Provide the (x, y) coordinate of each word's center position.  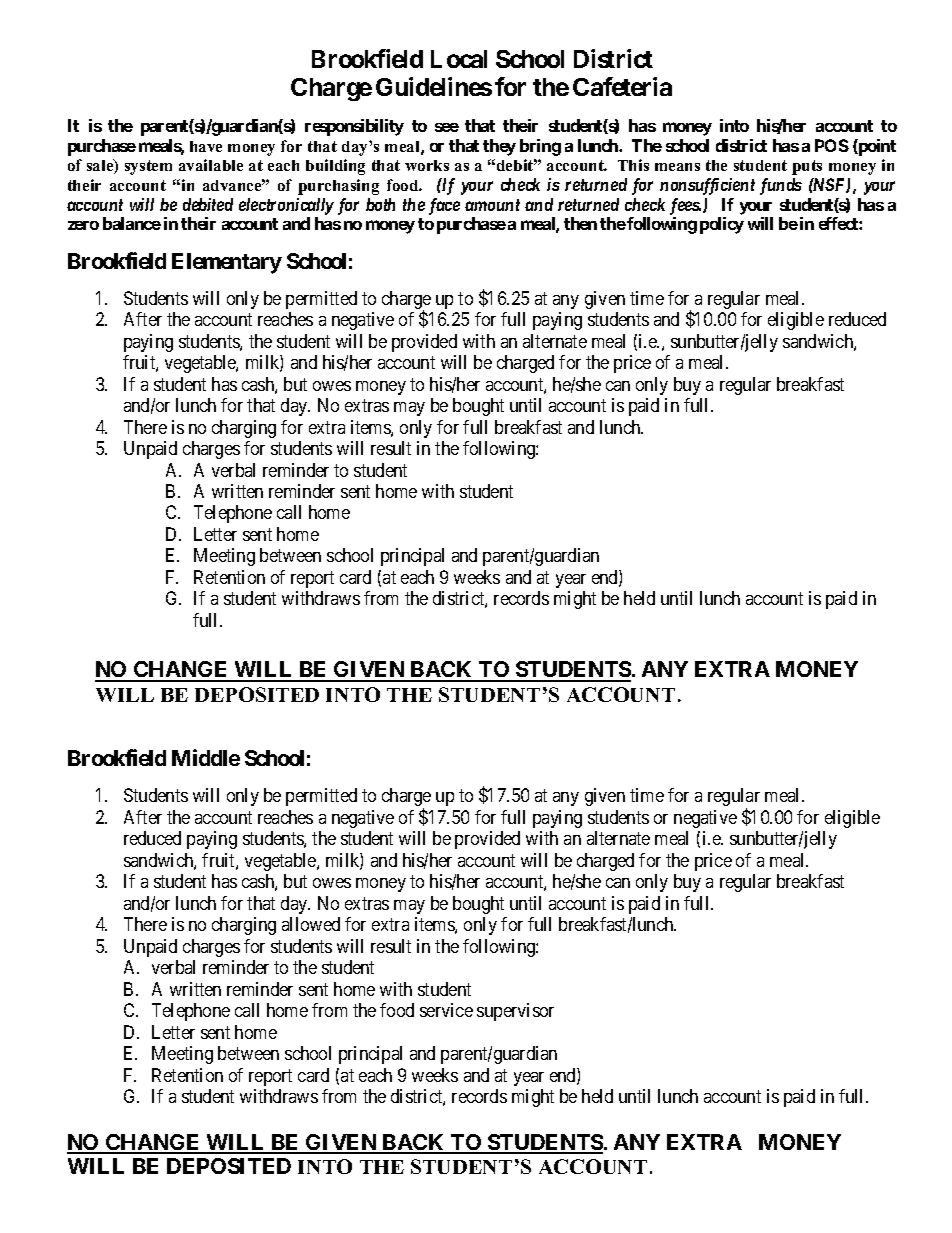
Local (459, 59)
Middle (206, 757)
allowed (311, 924)
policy (722, 225)
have (206, 146)
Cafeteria (622, 86)
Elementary (227, 263)
